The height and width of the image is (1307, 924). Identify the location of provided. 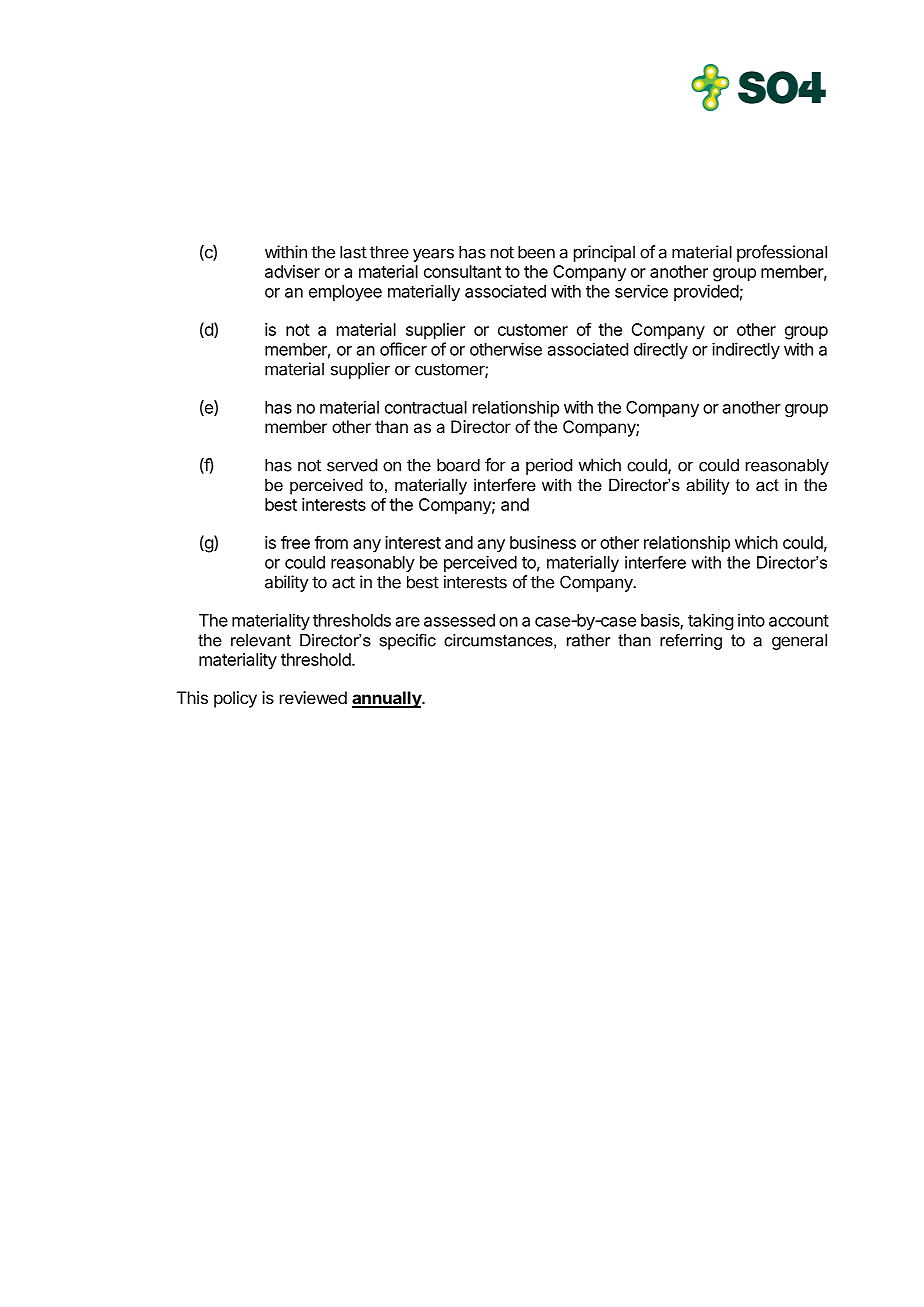
(706, 292).
